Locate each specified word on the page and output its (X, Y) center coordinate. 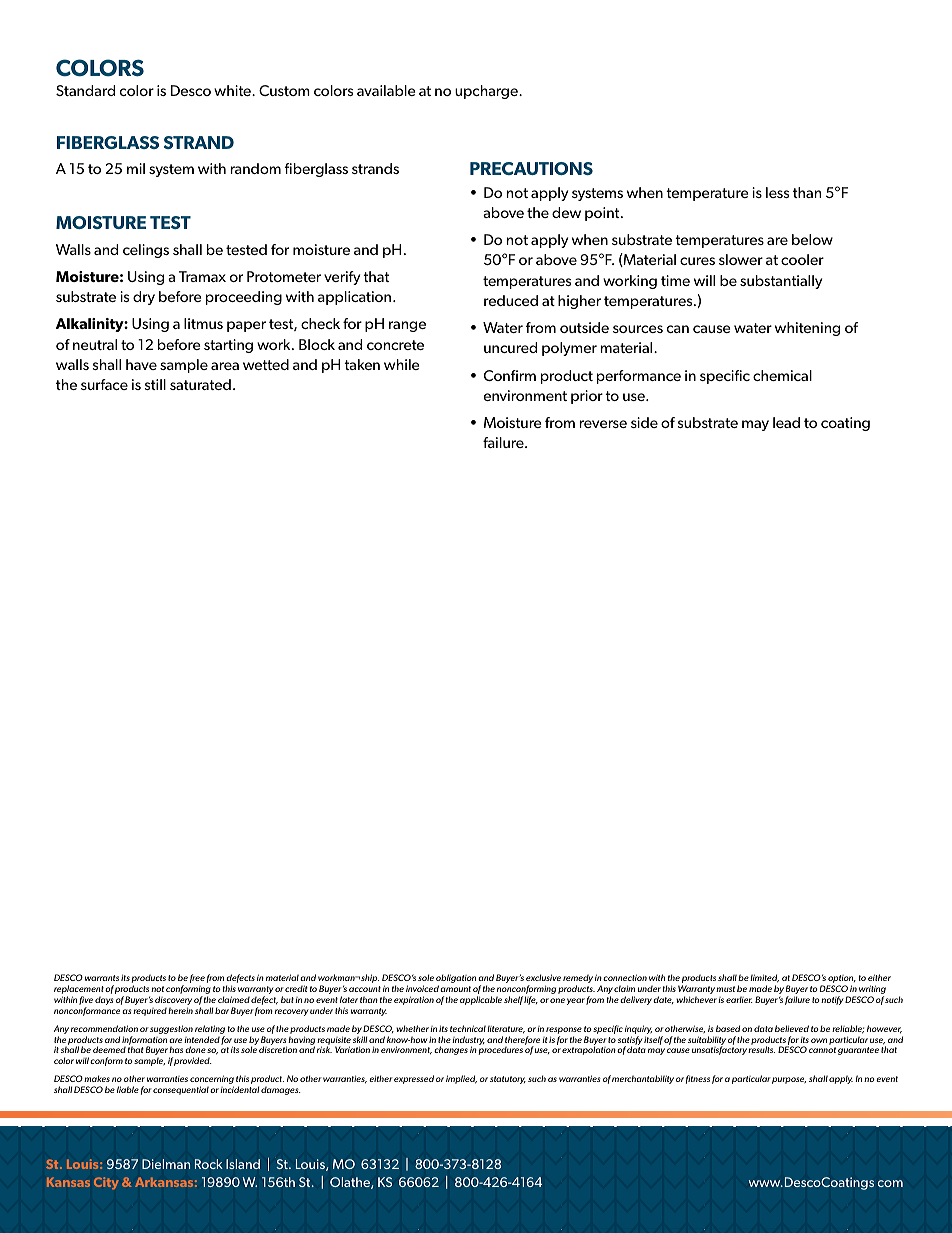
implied (461, 1079)
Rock (209, 1164)
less (777, 192)
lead (786, 422)
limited (764, 978)
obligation (456, 980)
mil (136, 168)
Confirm (510, 375)
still (155, 384)
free (197, 978)
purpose (789, 1080)
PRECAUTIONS (531, 168)
